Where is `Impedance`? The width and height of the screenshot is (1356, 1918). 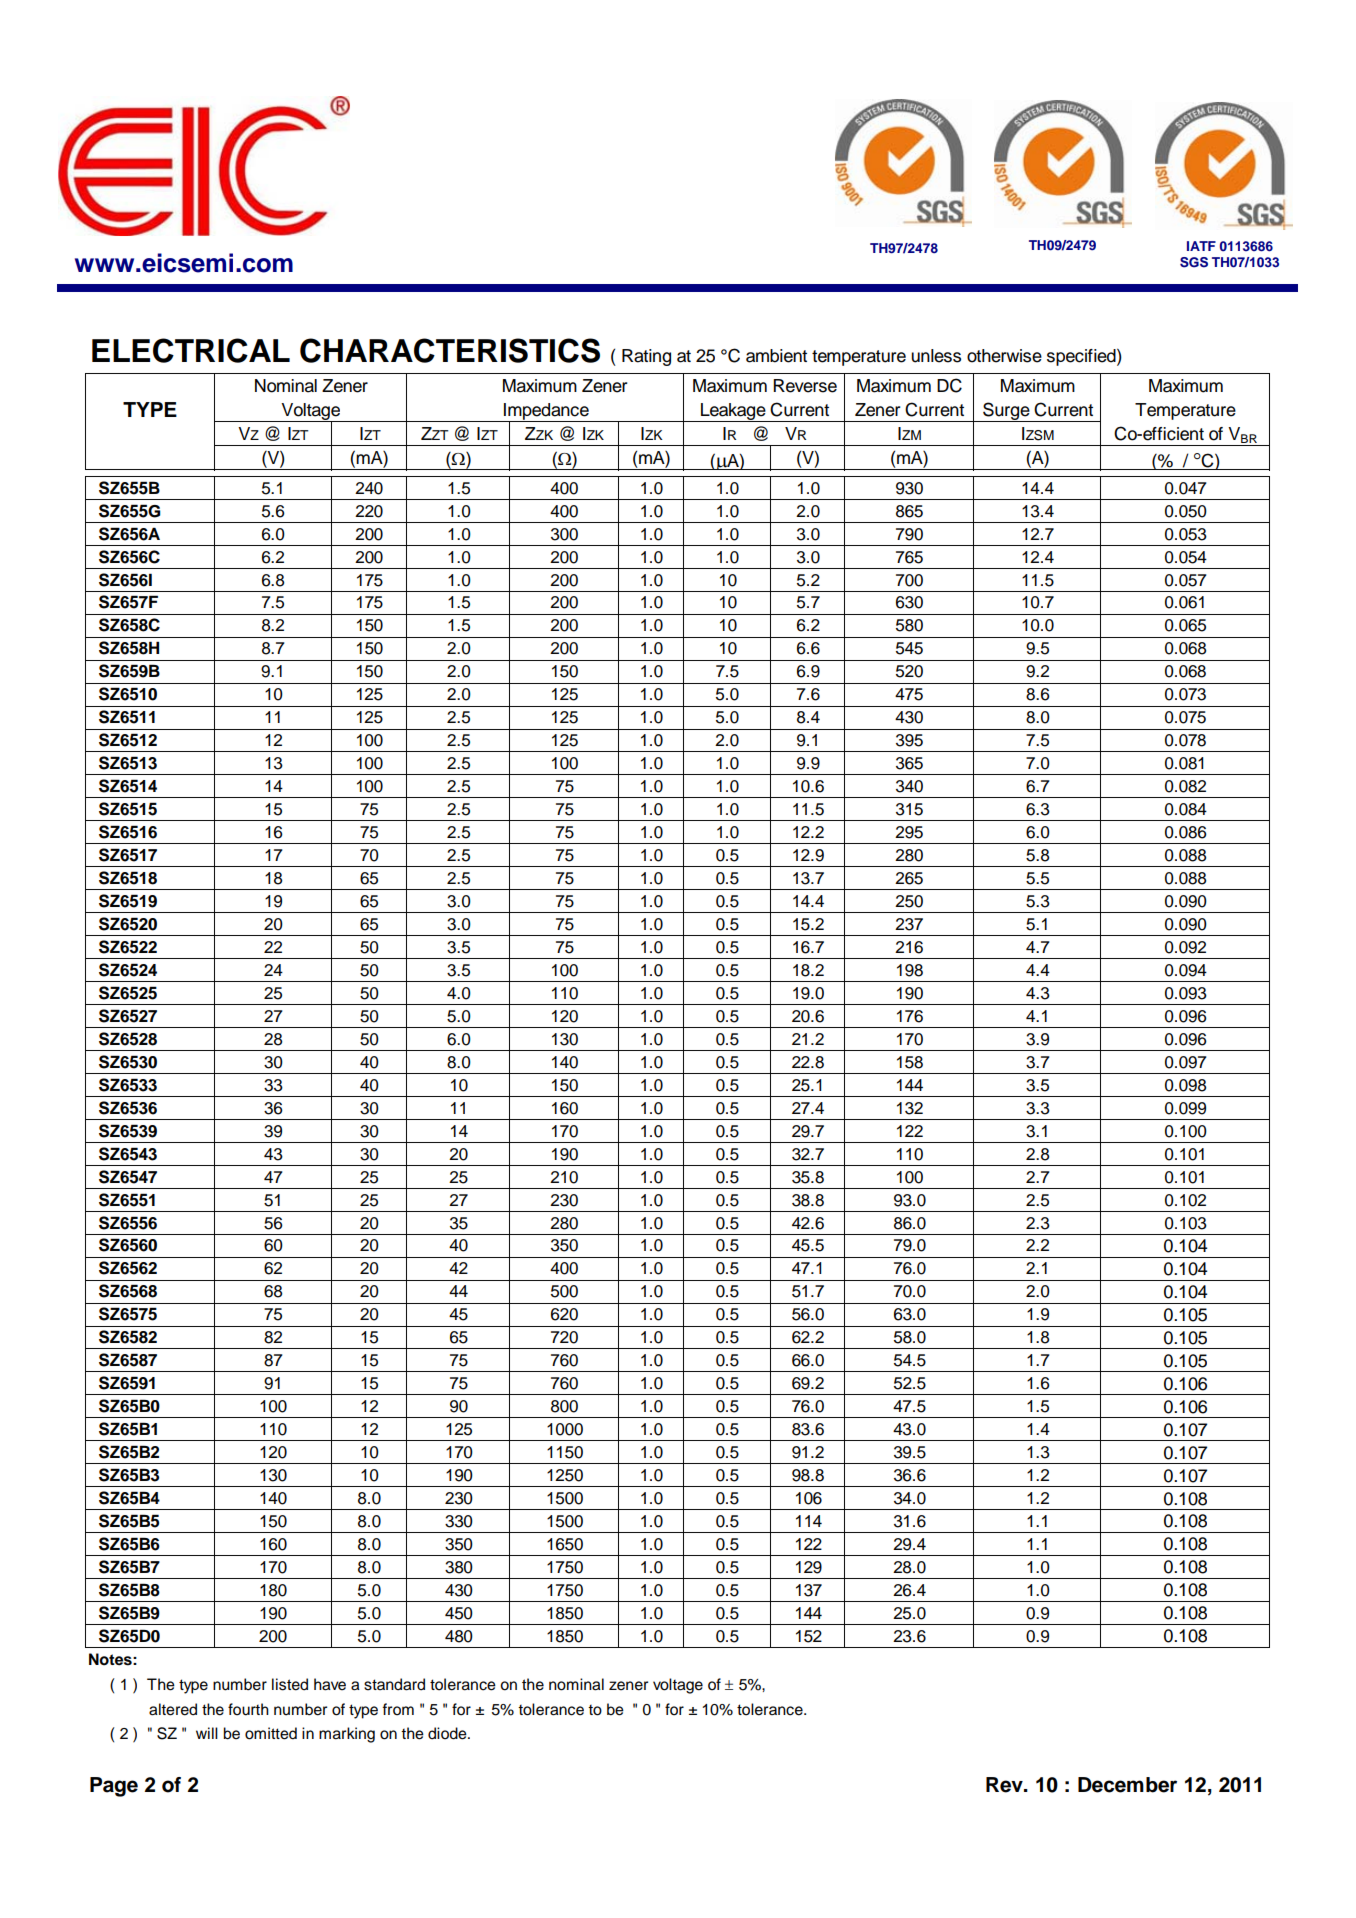 Impedance is located at coordinates (546, 412).
